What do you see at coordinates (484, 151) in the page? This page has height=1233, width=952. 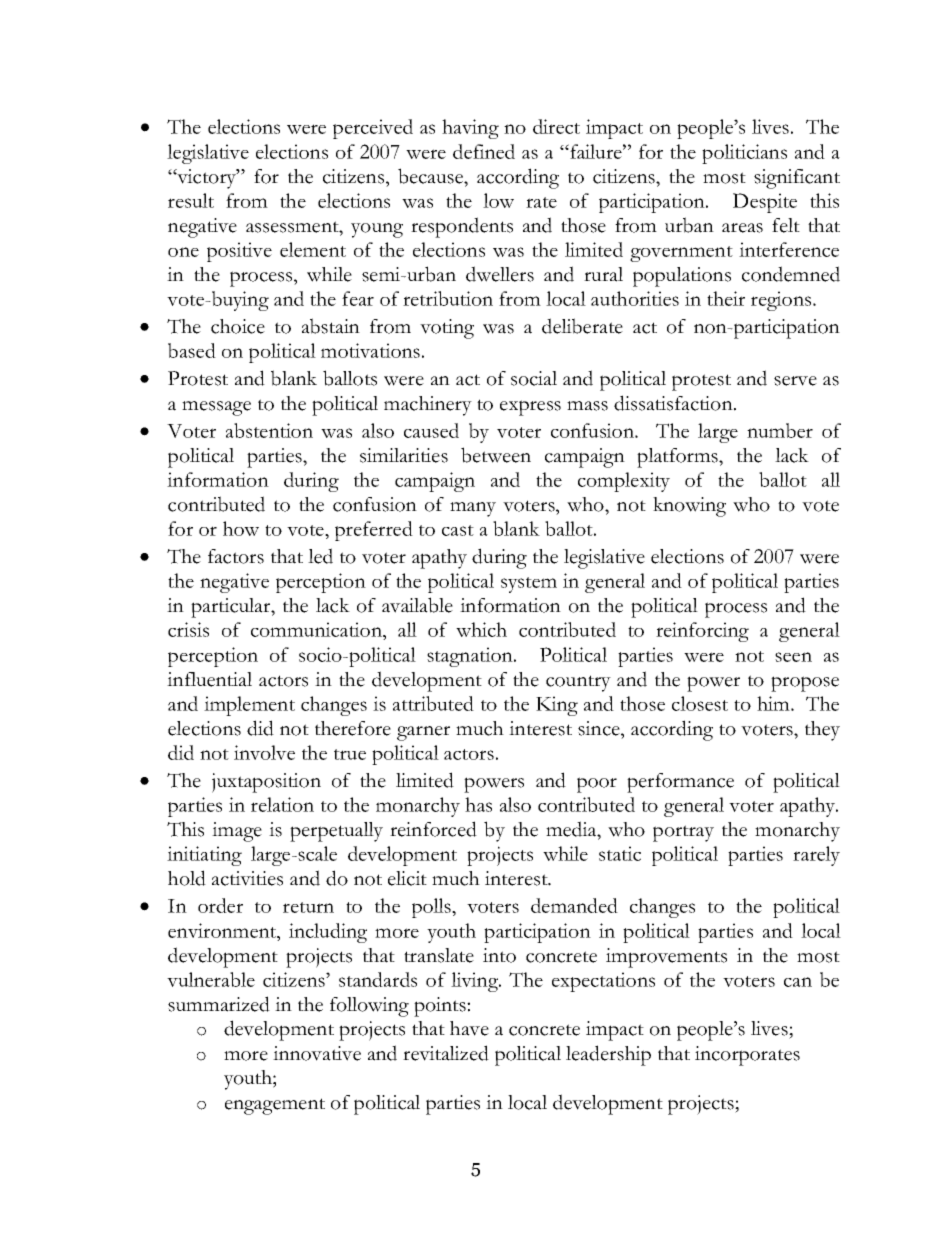 I see `defined` at bounding box center [484, 151].
